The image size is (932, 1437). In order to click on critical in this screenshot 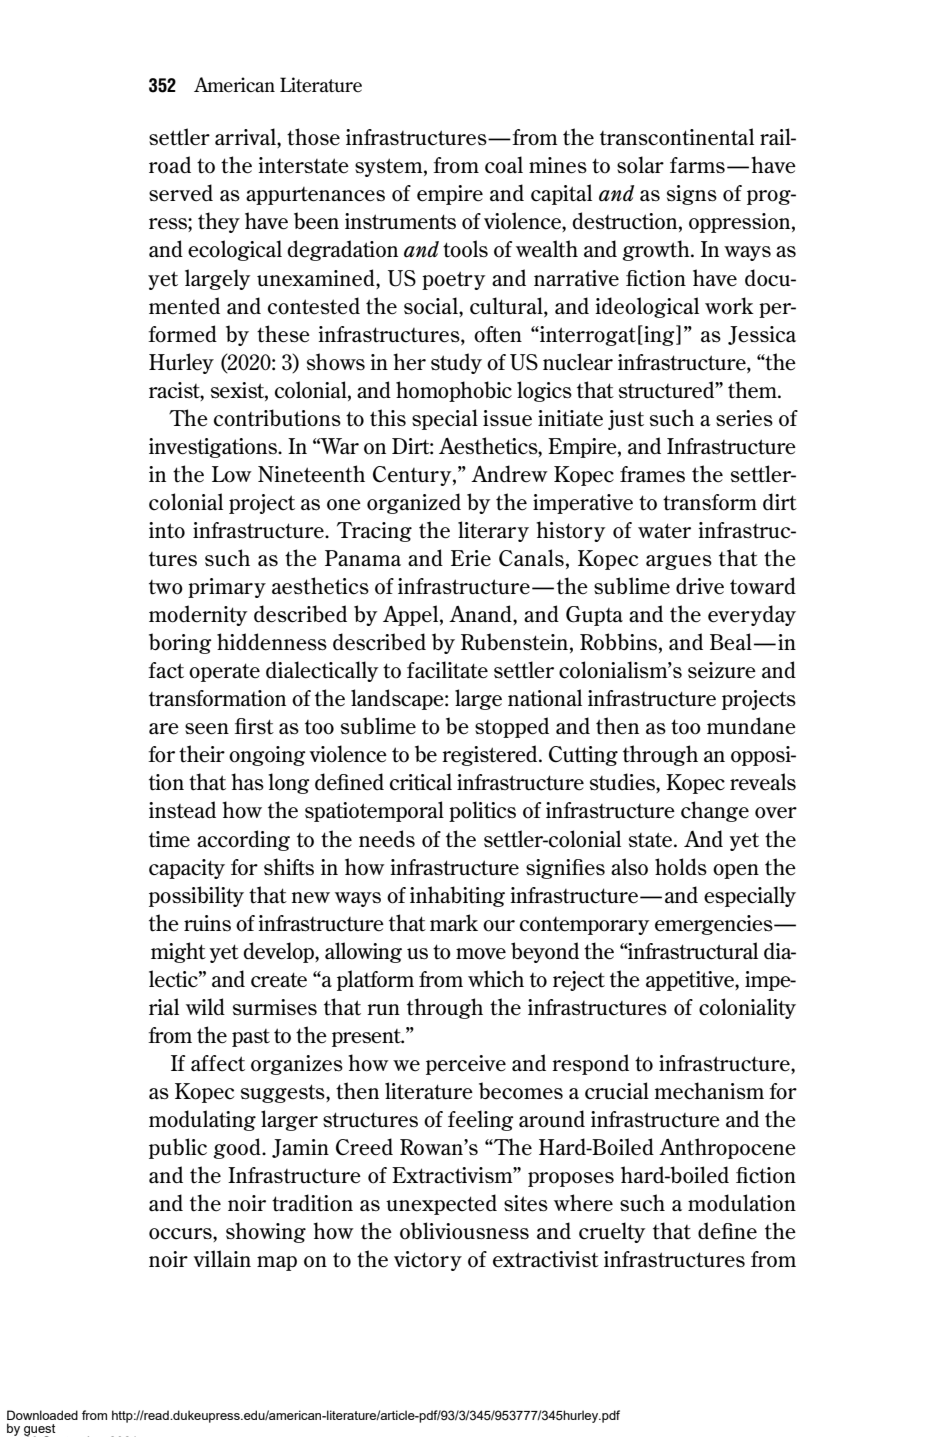, I will do `click(421, 782)`.
